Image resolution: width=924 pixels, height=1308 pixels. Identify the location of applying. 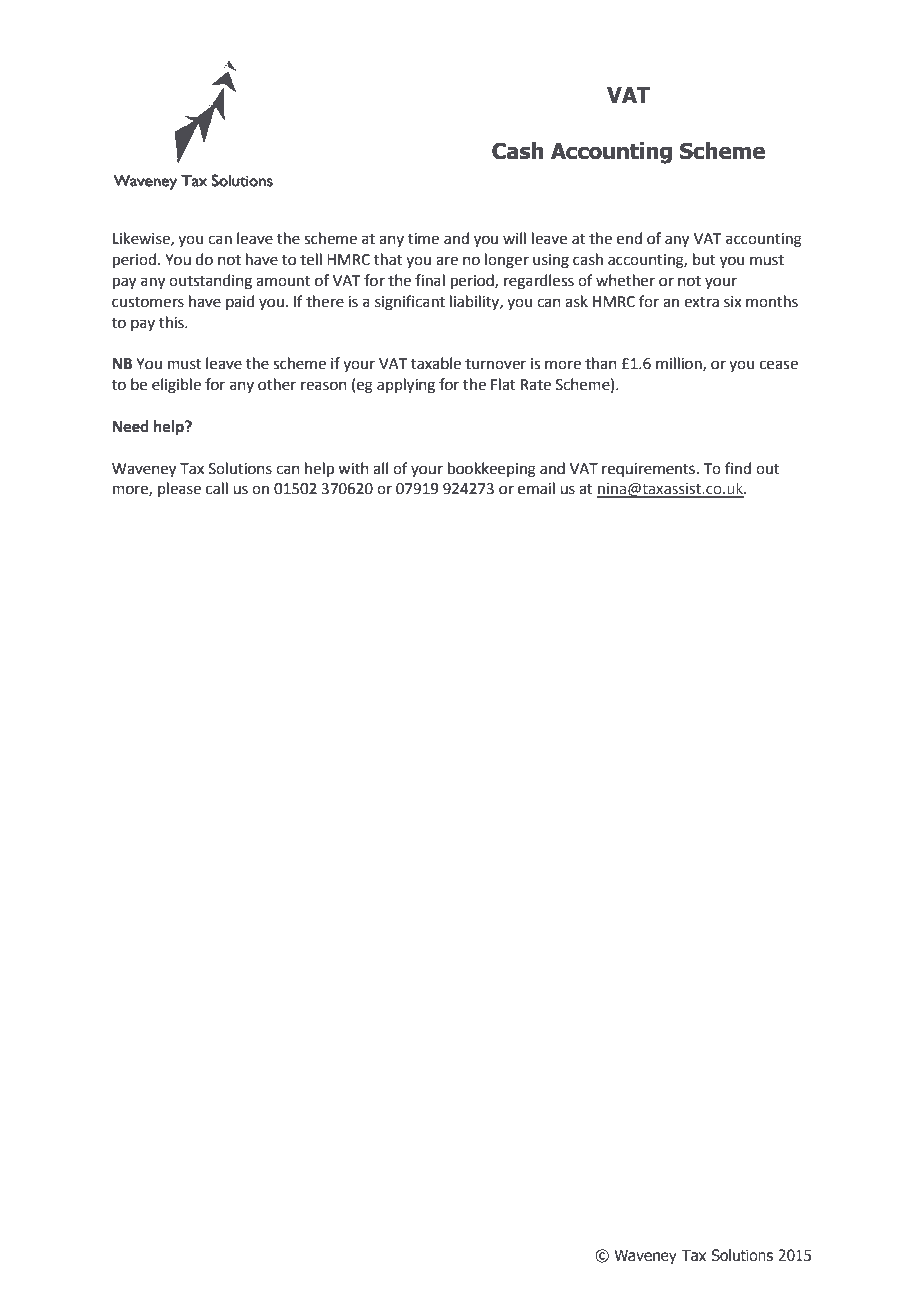
(406, 386).
